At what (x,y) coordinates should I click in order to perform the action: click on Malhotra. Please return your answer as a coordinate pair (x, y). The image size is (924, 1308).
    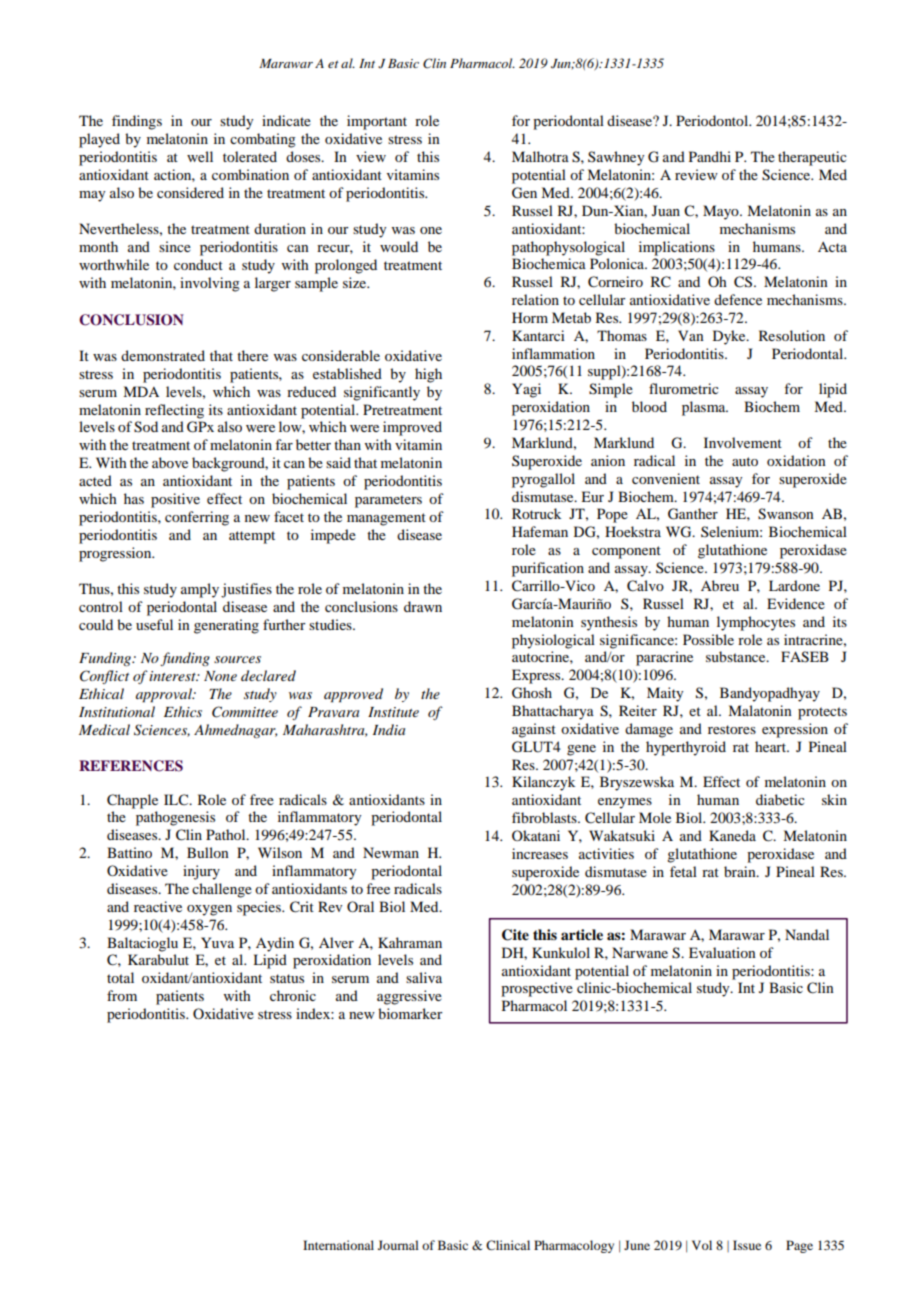
    Looking at the image, I should click on (540, 156).
